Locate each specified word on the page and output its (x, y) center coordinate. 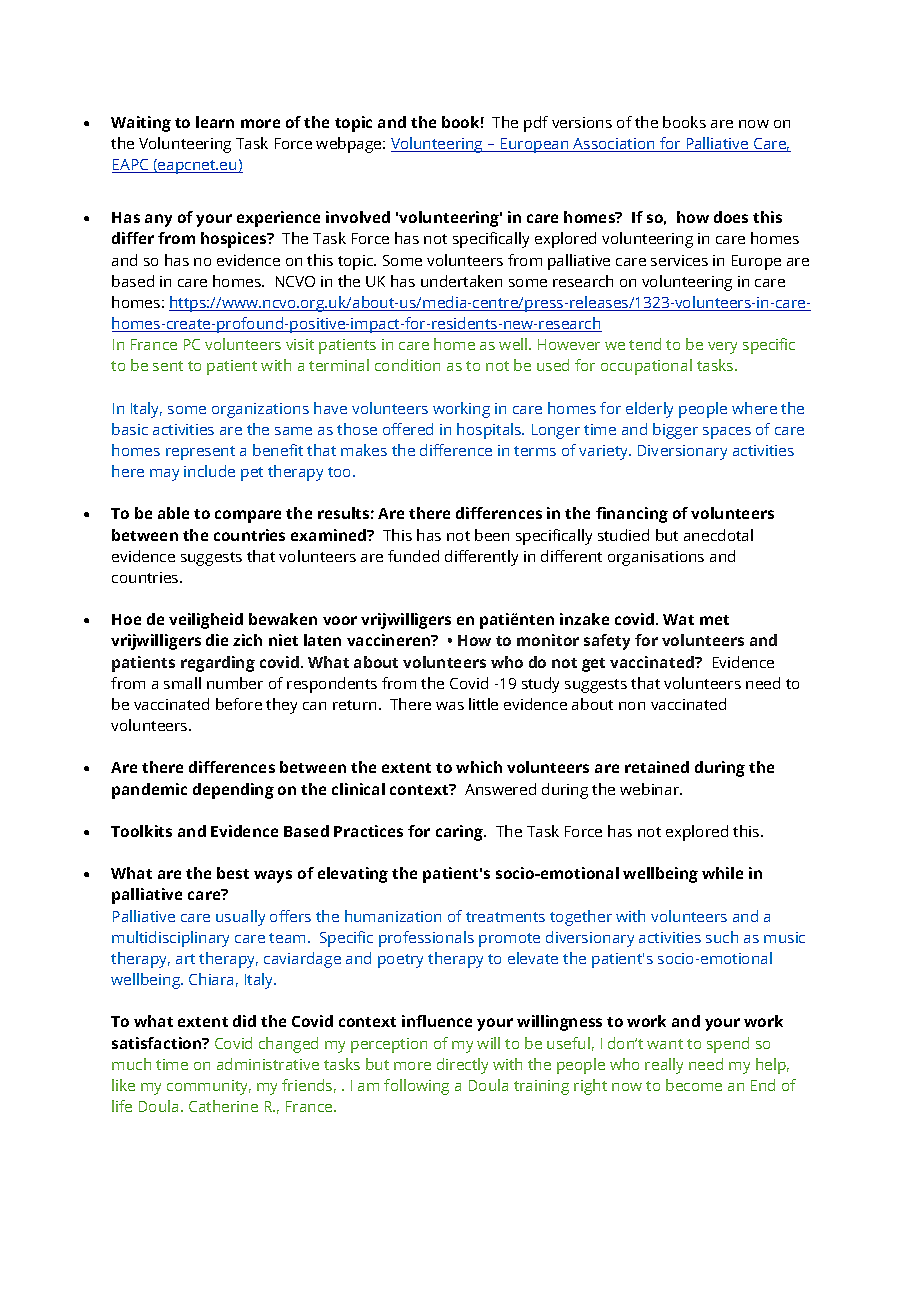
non (632, 706)
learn (215, 122)
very (722, 348)
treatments (505, 917)
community (209, 1087)
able (173, 513)
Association (614, 145)
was (450, 706)
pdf (536, 124)
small (182, 683)
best (233, 873)
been (492, 535)
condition (407, 365)
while (722, 873)
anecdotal (718, 535)
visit (300, 344)
